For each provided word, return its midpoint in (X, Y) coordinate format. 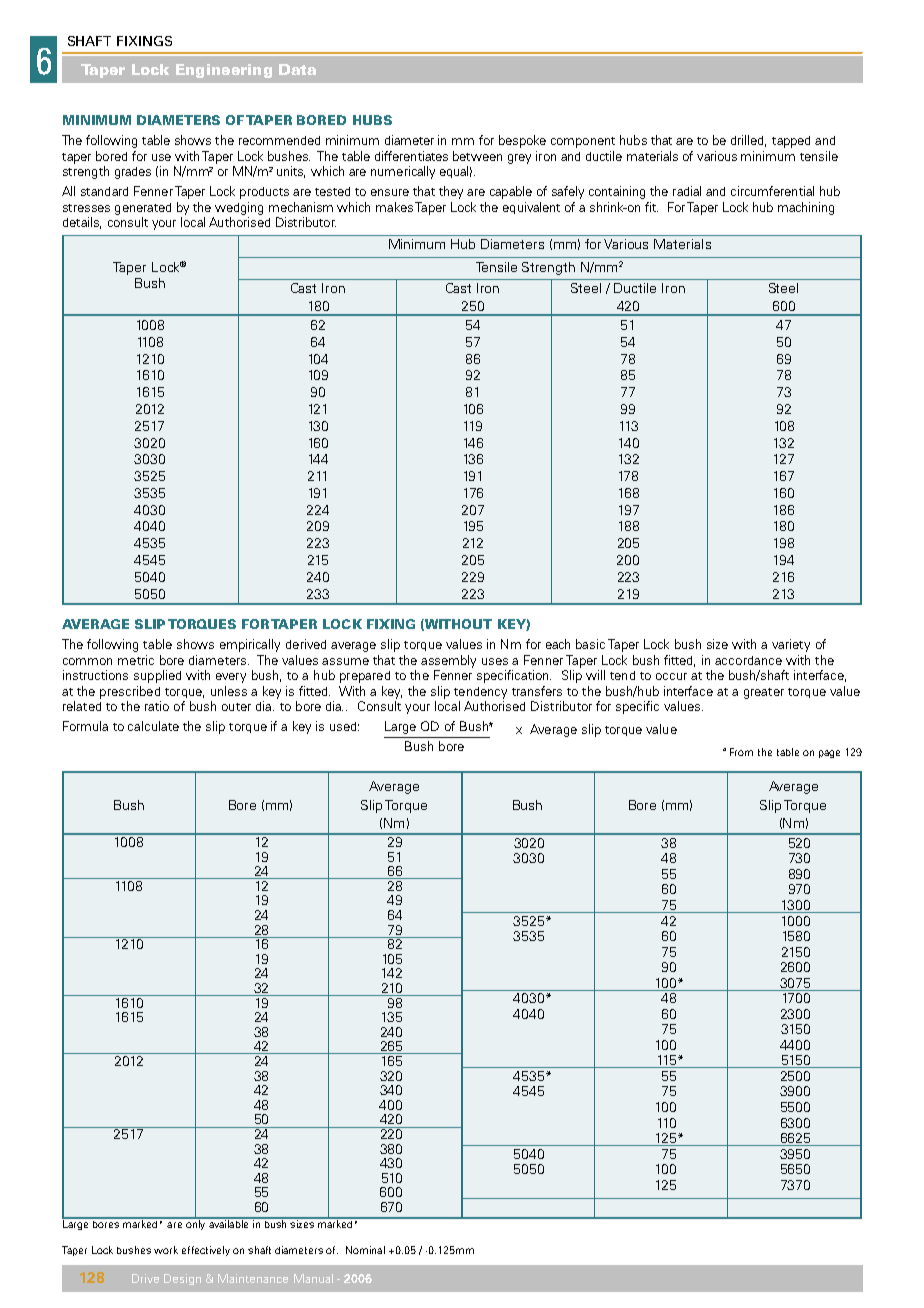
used (344, 726)
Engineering (224, 71)
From (741, 752)
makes (394, 207)
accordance (748, 660)
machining (806, 208)
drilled (748, 141)
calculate (153, 726)
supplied (157, 676)
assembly (448, 661)
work (166, 1250)
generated (143, 209)
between (477, 156)
